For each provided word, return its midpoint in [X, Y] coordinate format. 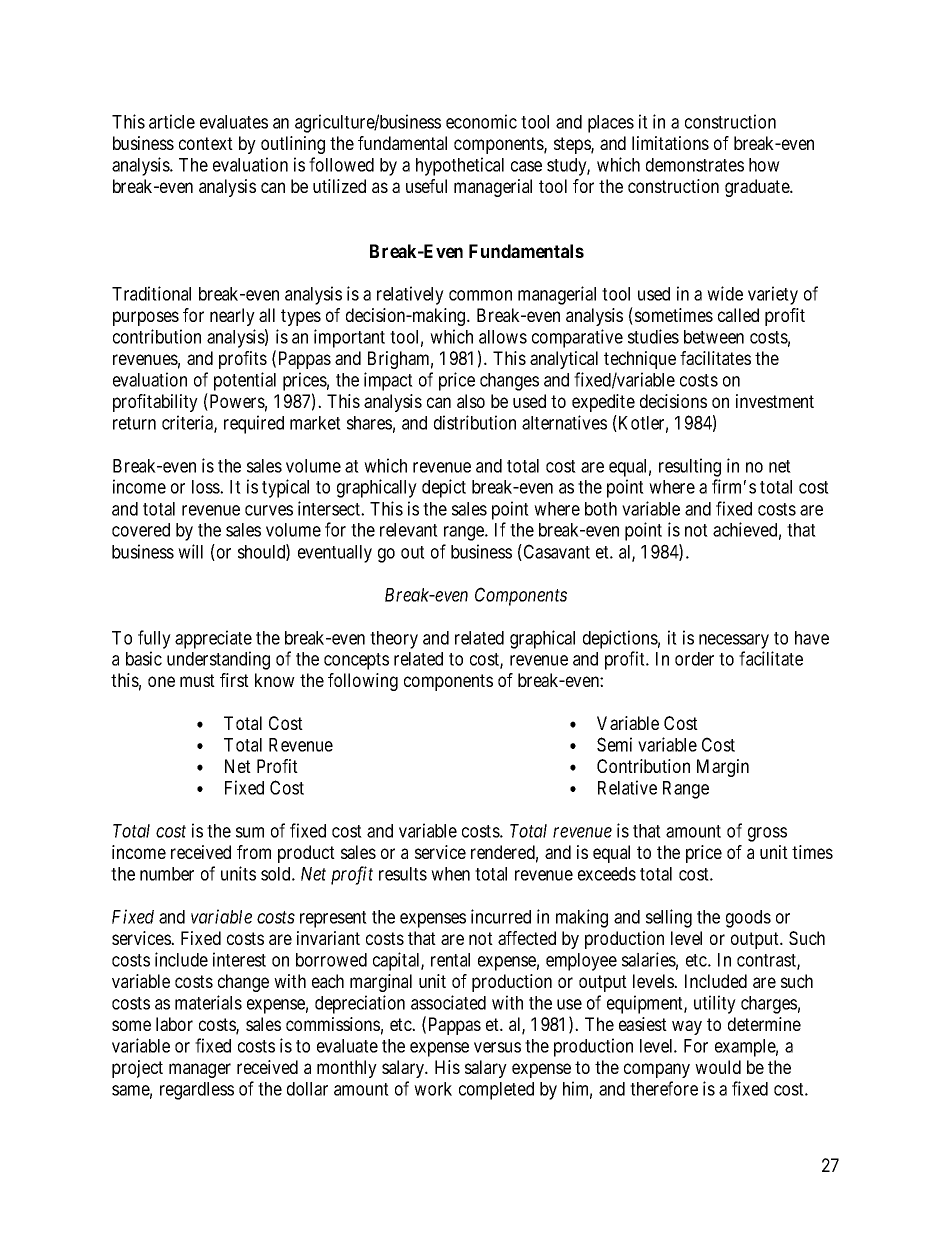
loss [206, 487]
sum [250, 832]
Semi [614, 744]
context [206, 143]
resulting [690, 467]
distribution [475, 422]
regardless [197, 1091]
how [764, 165]
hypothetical [460, 166]
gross [767, 834]
